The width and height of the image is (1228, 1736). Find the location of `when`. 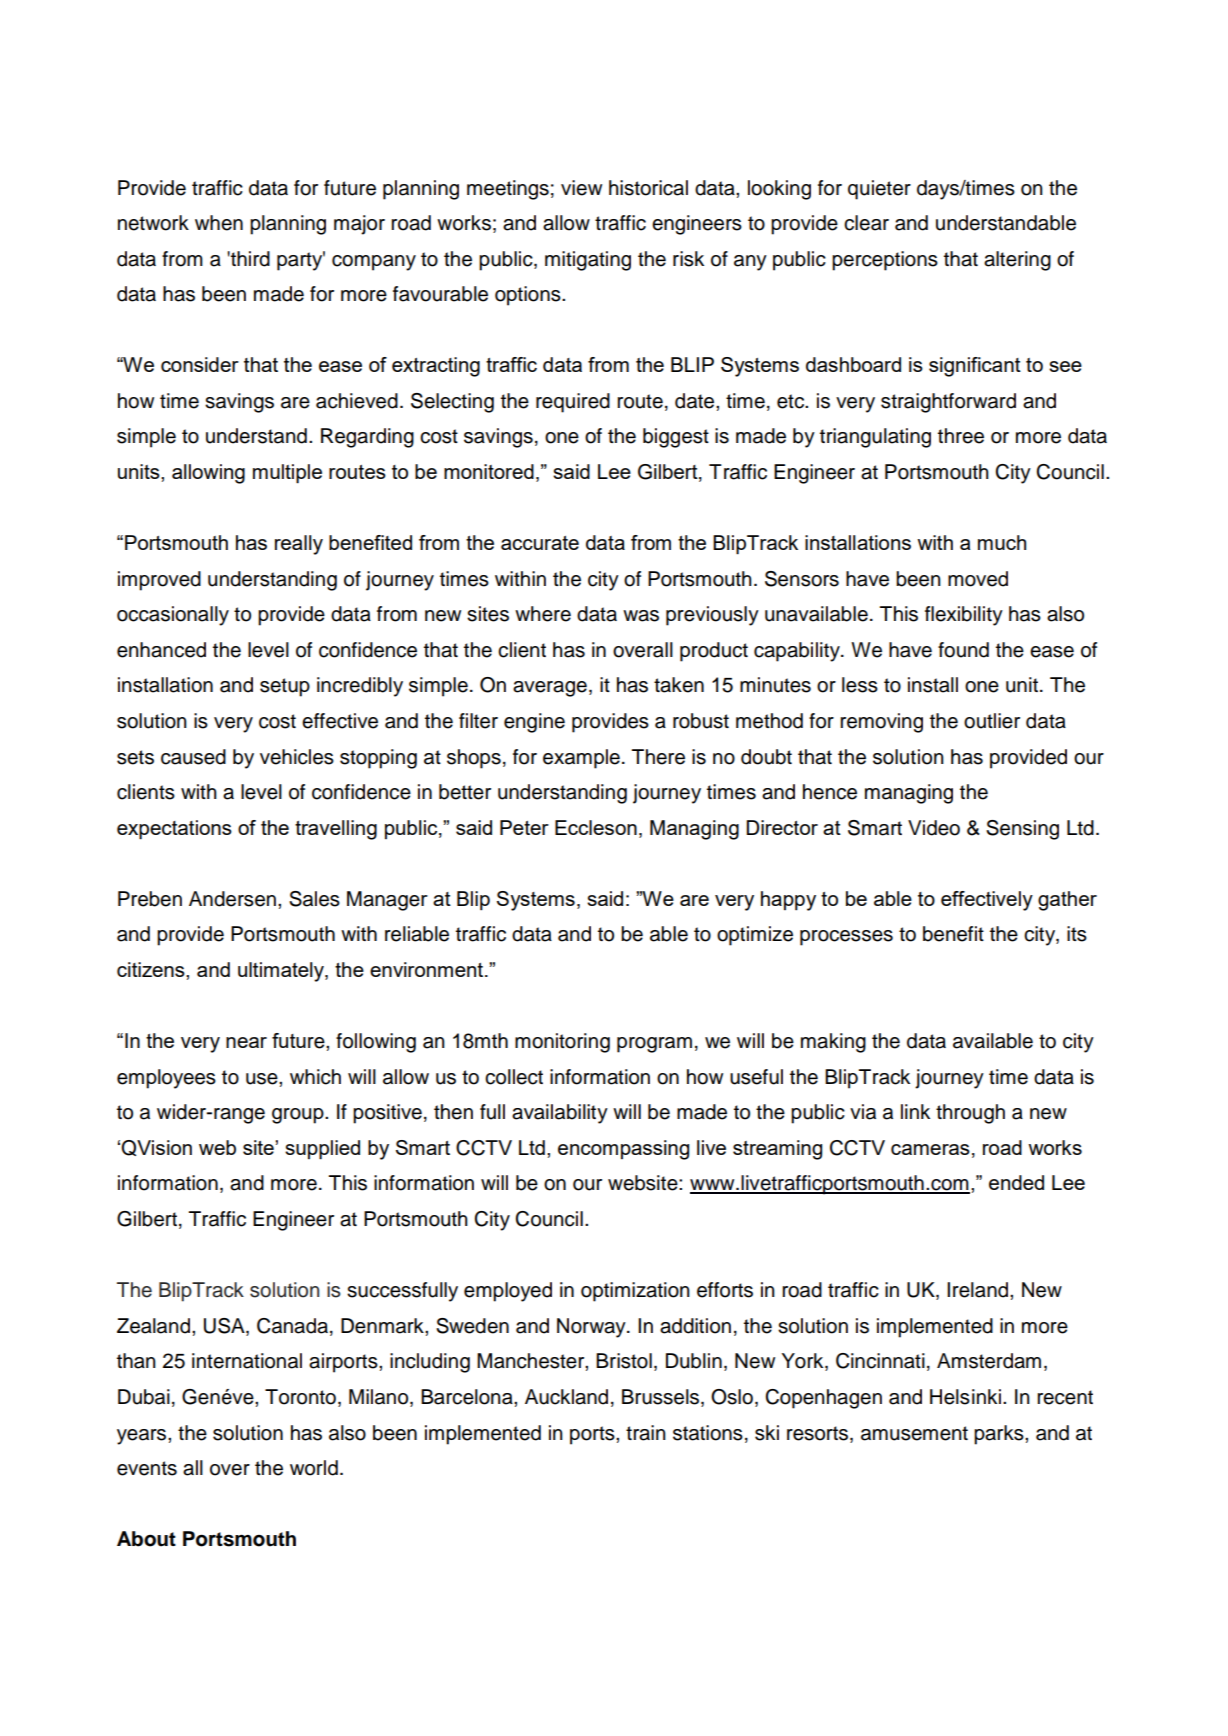

when is located at coordinates (219, 223).
